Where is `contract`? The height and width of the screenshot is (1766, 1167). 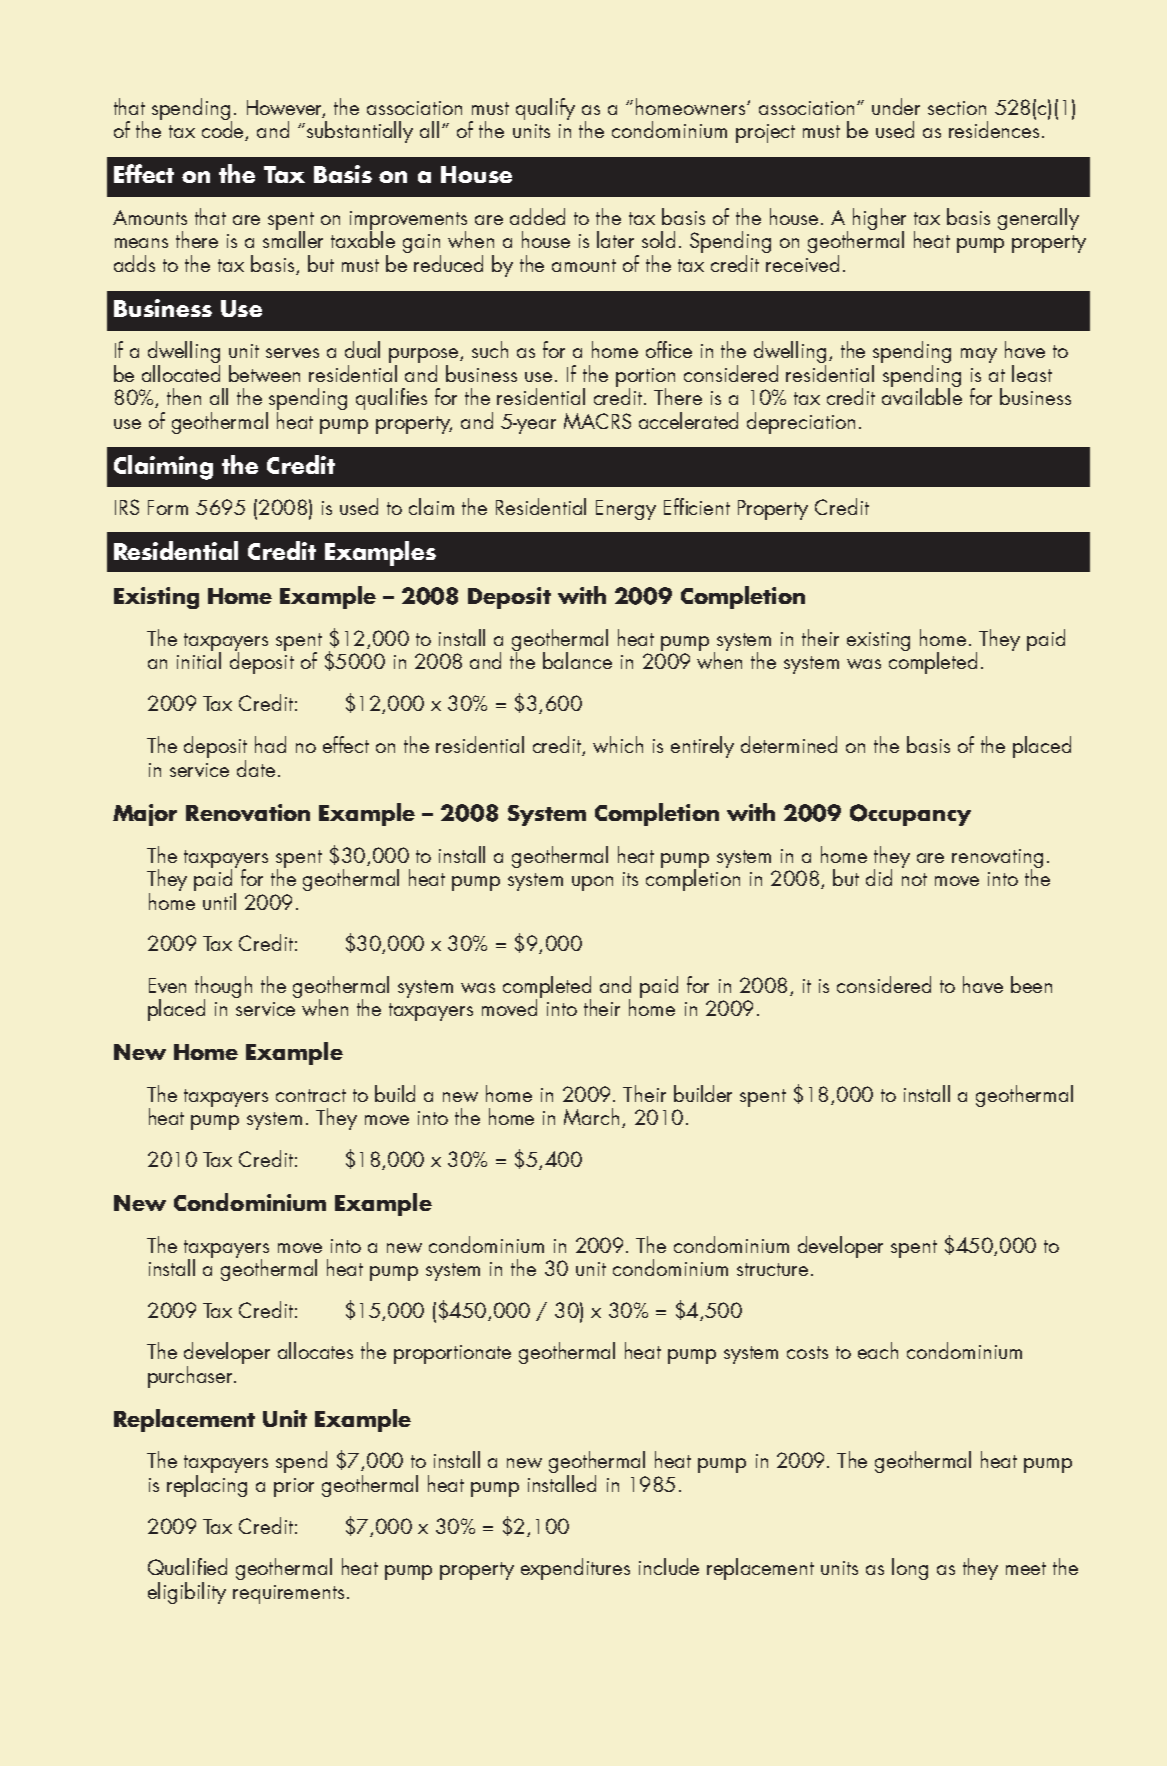 contract is located at coordinates (311, 1095).
